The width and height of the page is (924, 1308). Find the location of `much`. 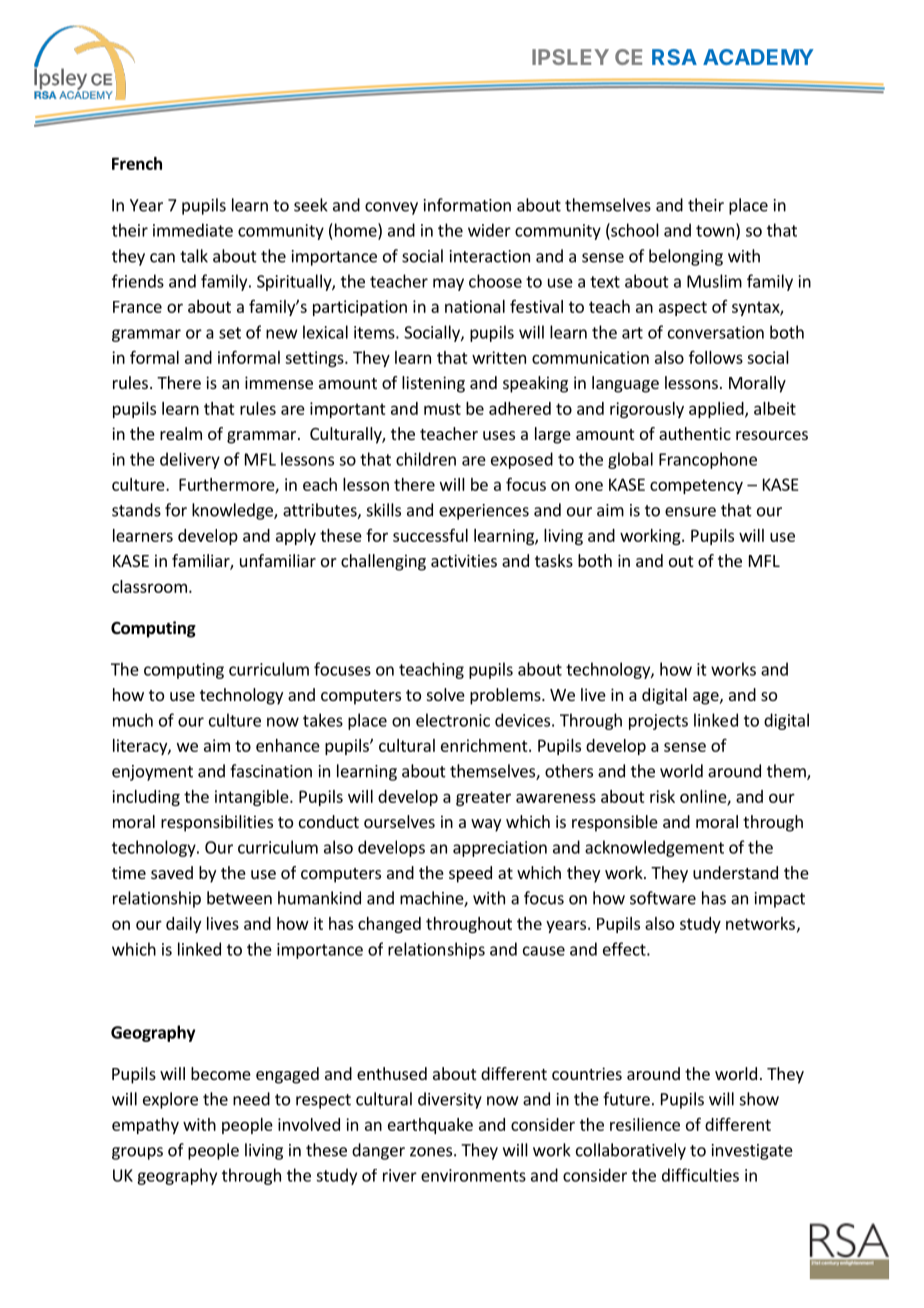

much is located at coordinates (133, 720).
